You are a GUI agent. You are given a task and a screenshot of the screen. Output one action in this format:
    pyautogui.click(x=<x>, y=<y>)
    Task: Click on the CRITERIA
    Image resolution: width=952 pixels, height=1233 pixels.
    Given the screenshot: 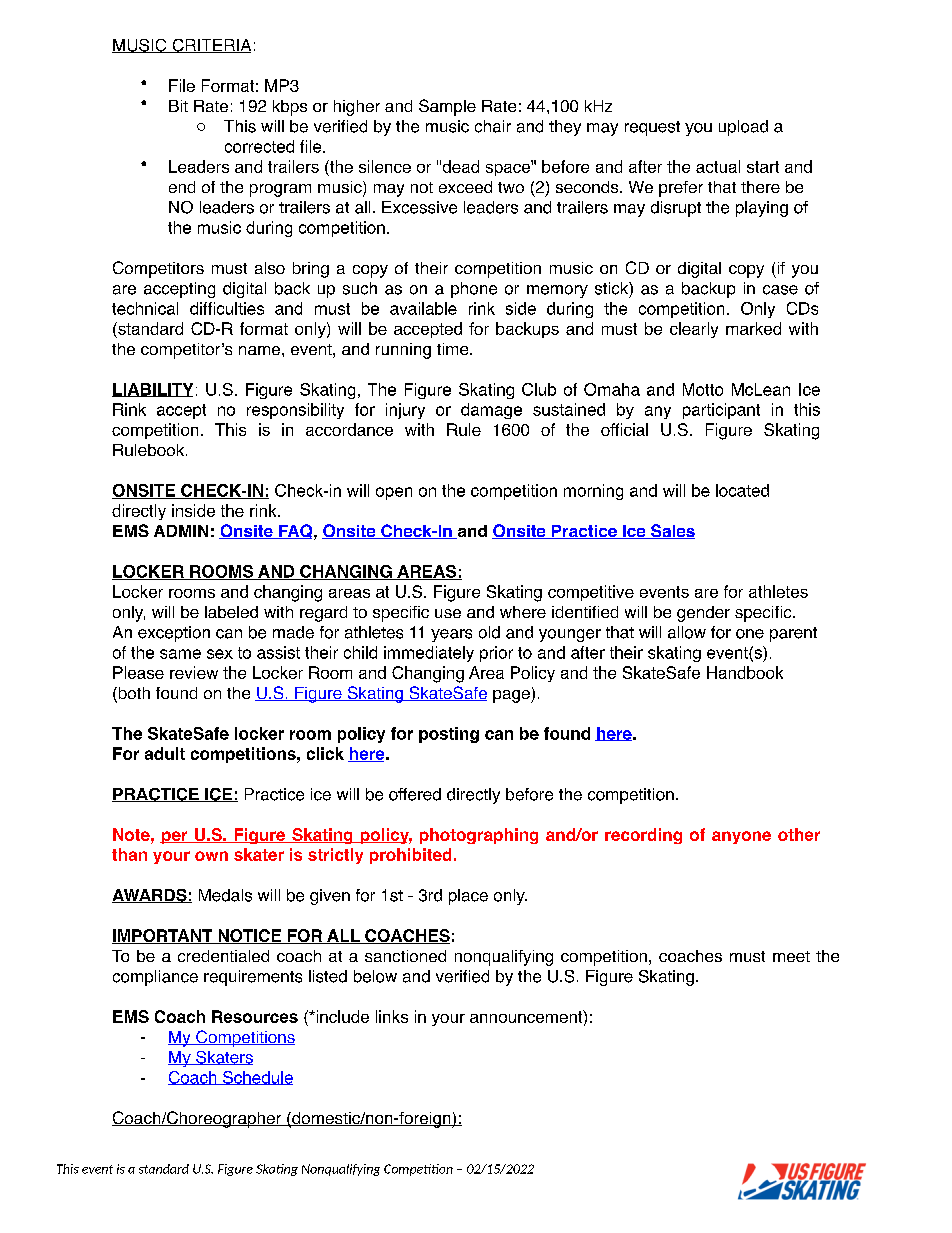 What is the action you would take?
    pyautogui.click(x=210, y=46)
